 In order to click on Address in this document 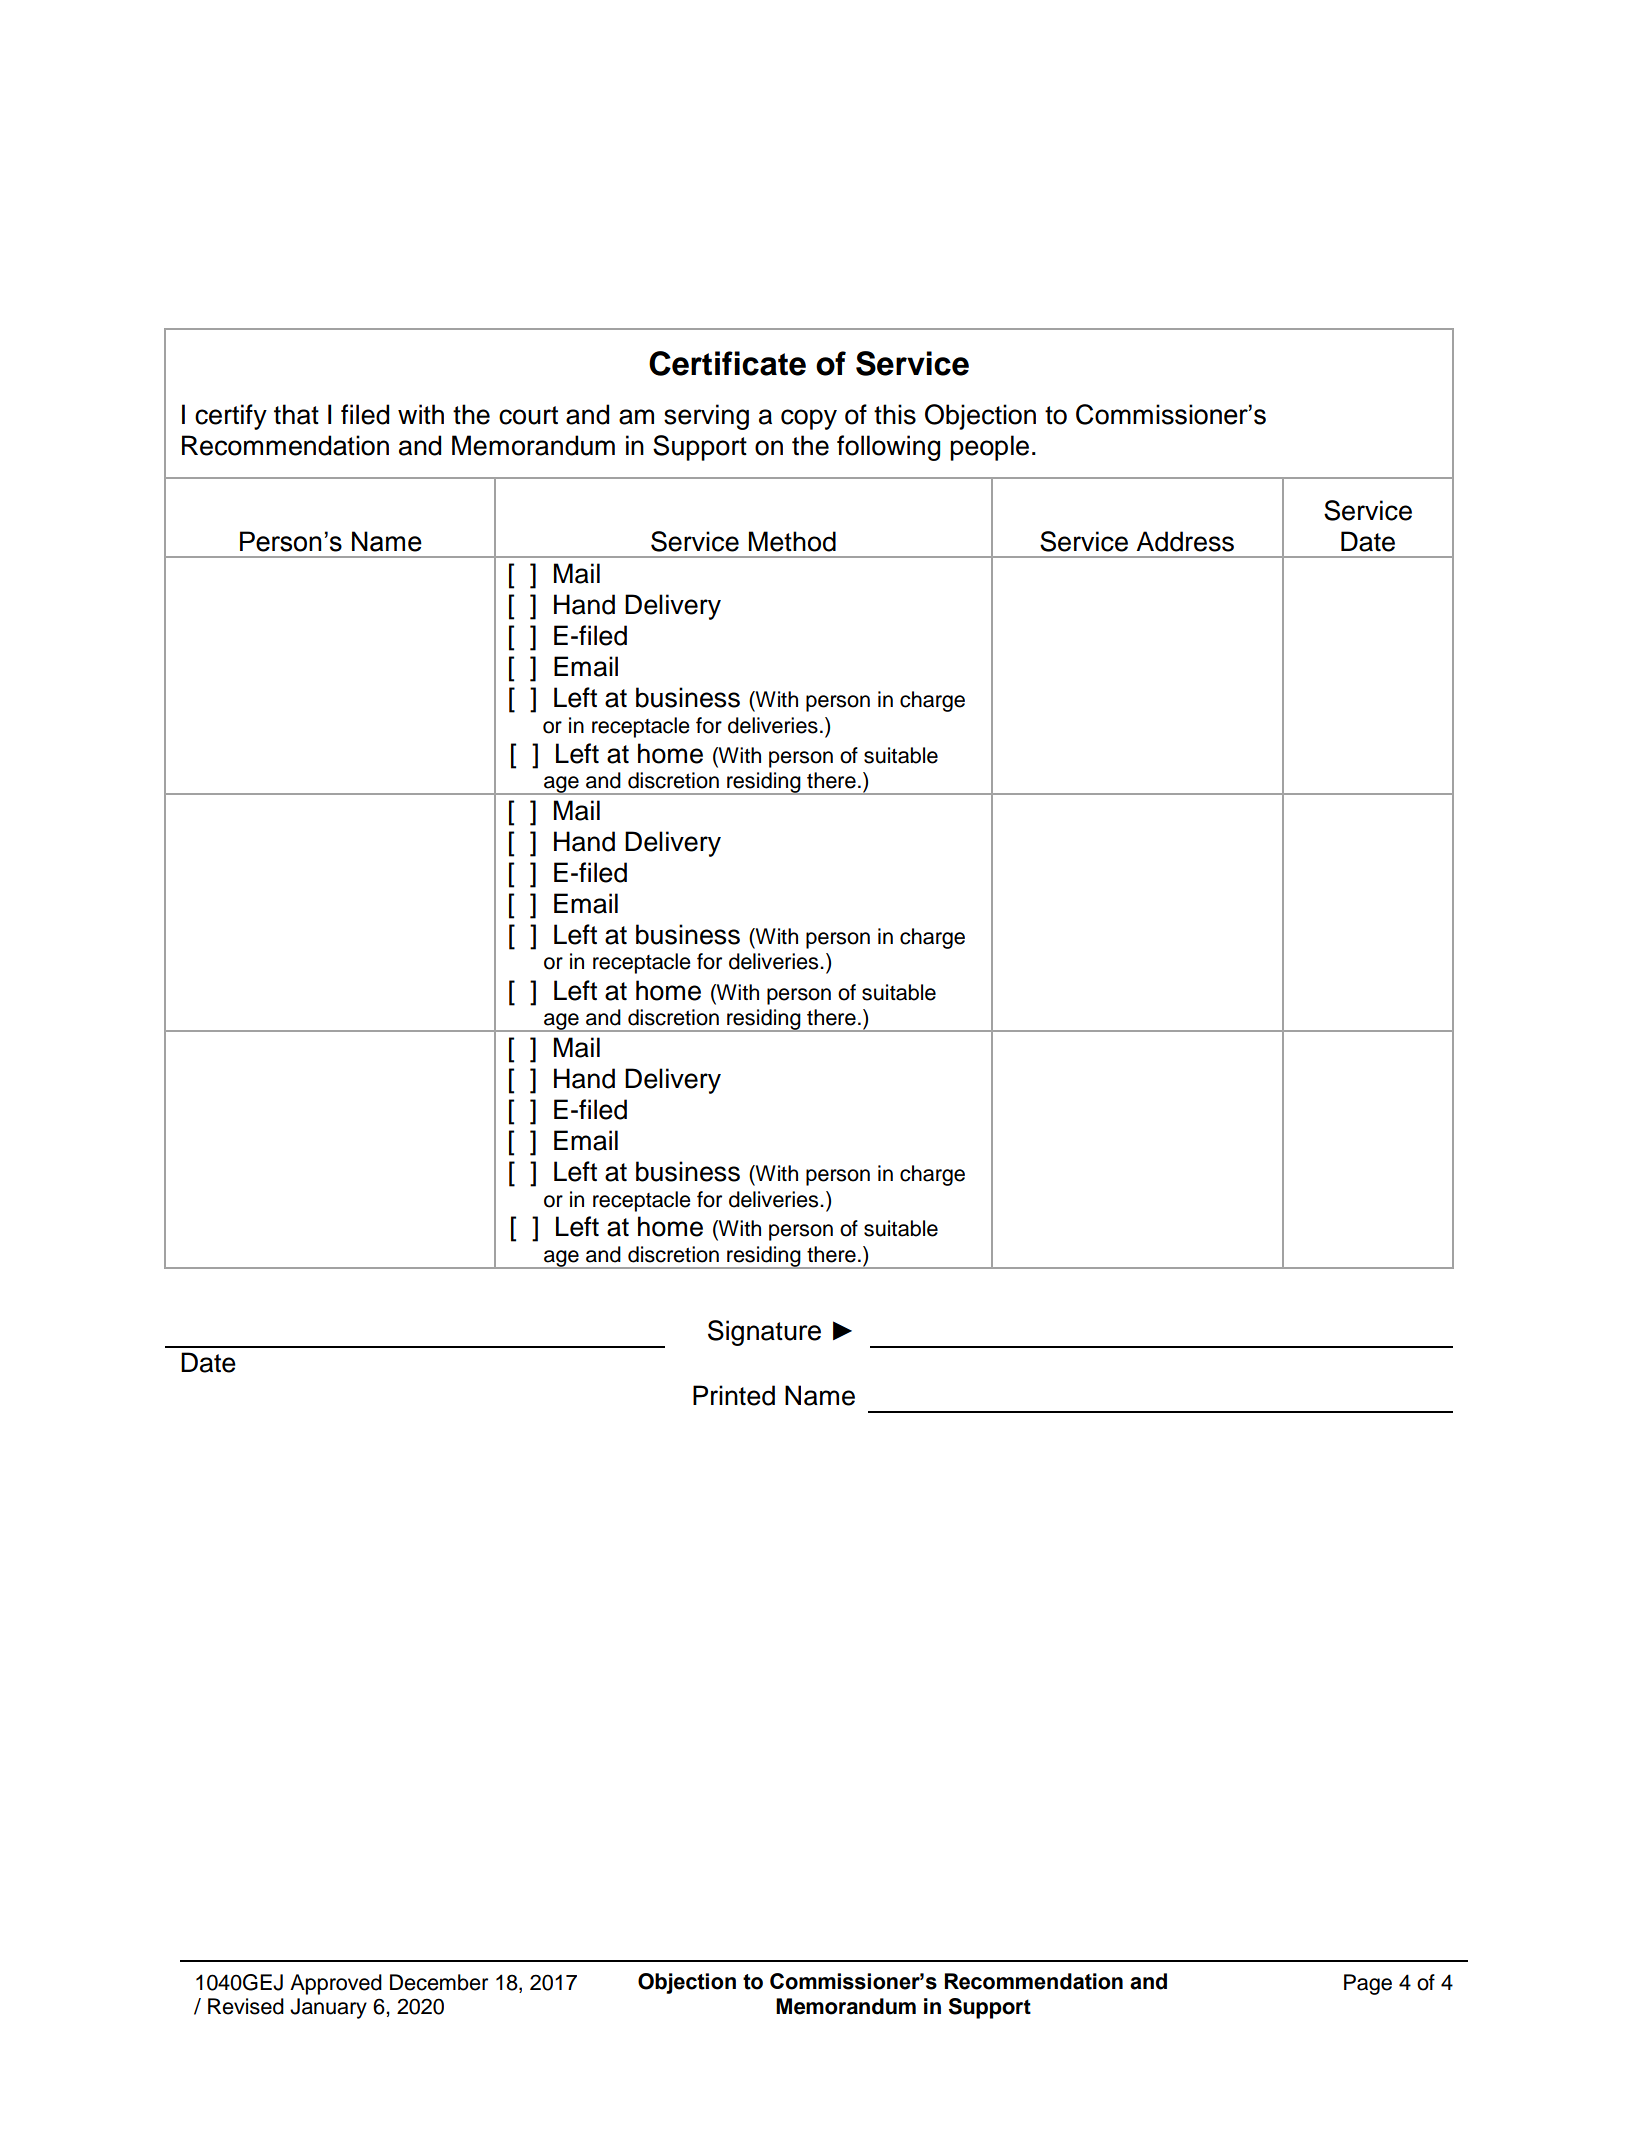, I will do `click(1185, 541)`.
